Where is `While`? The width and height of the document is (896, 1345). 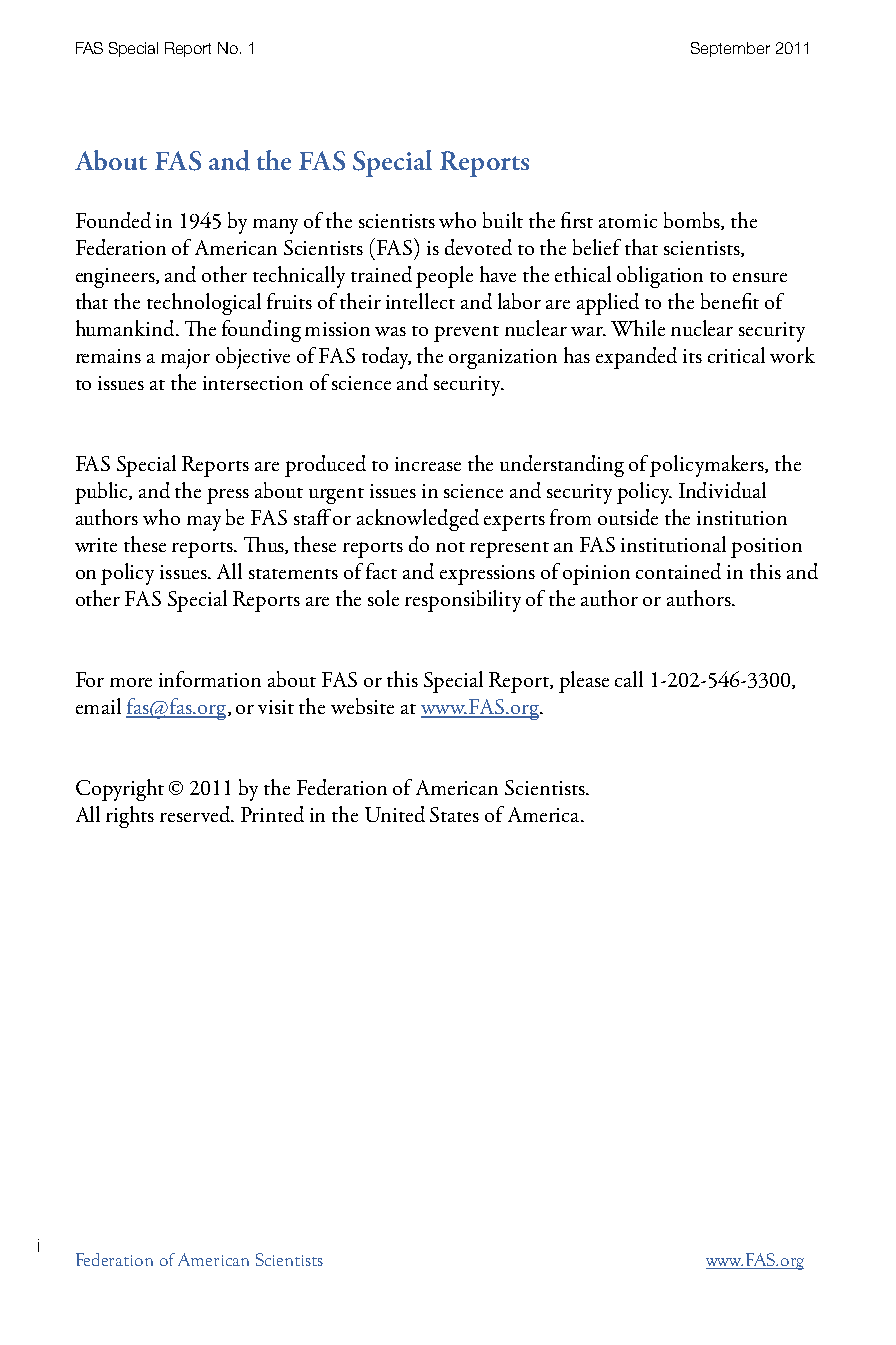 While is located at coordinates (638, 328).
